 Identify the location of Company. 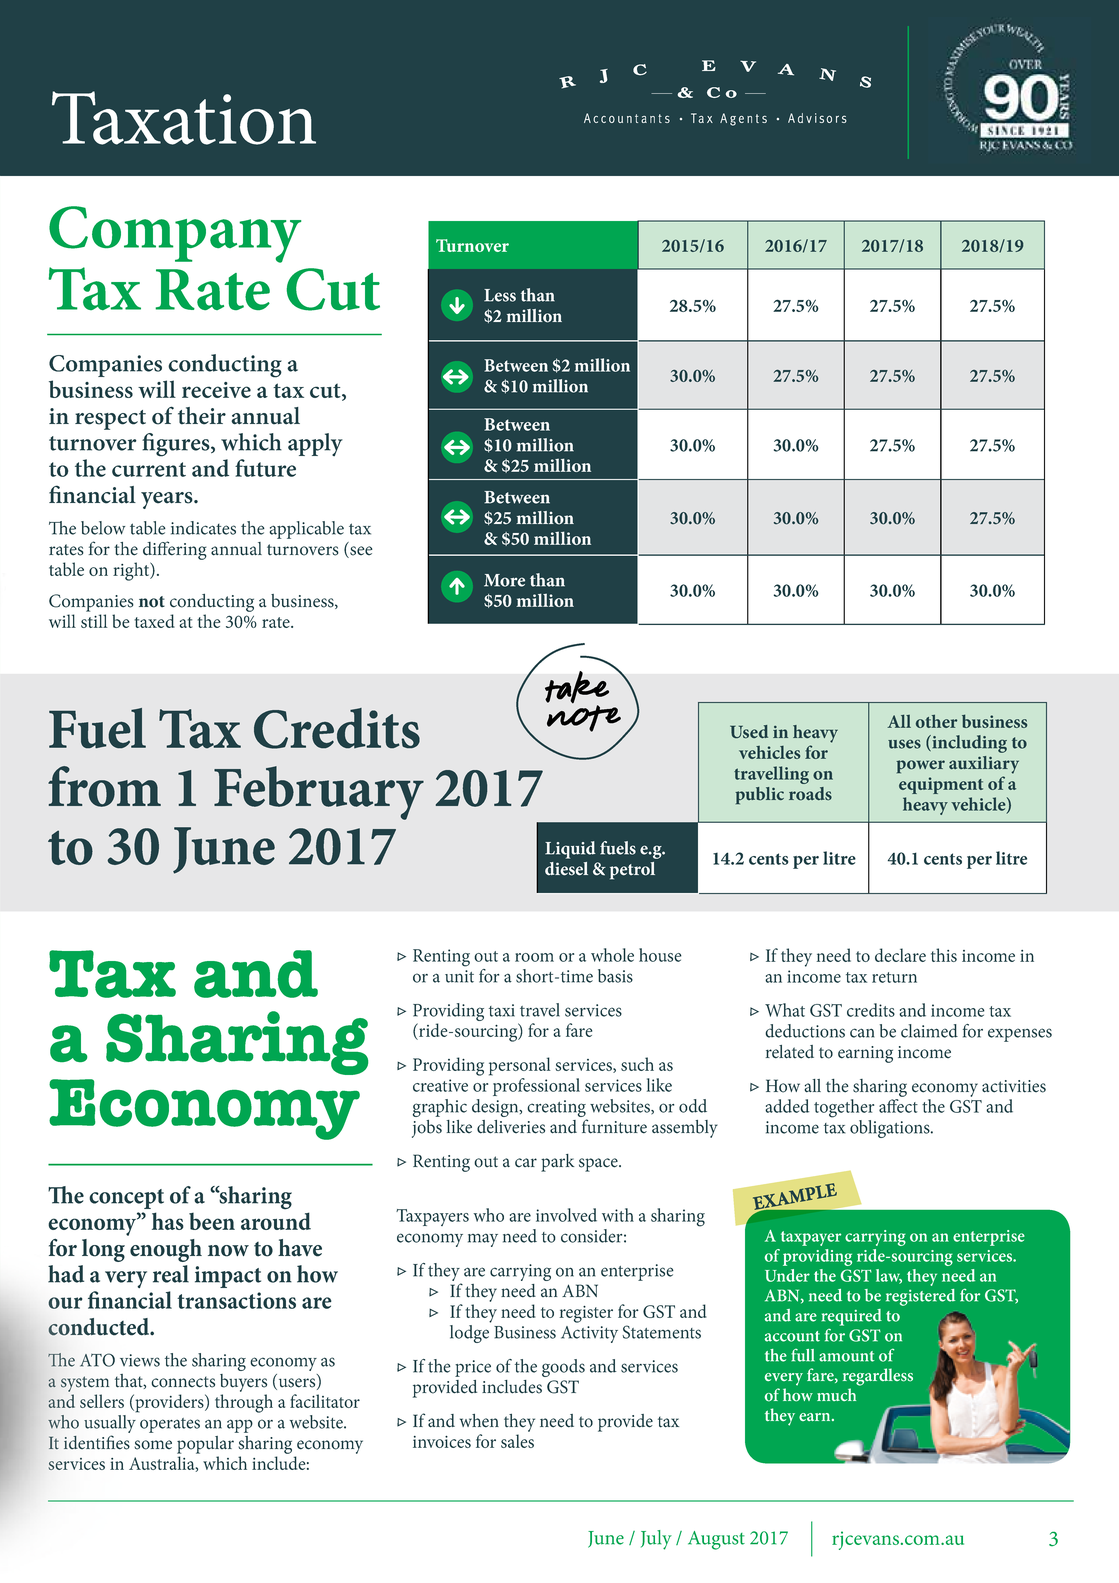
(175, 234).
